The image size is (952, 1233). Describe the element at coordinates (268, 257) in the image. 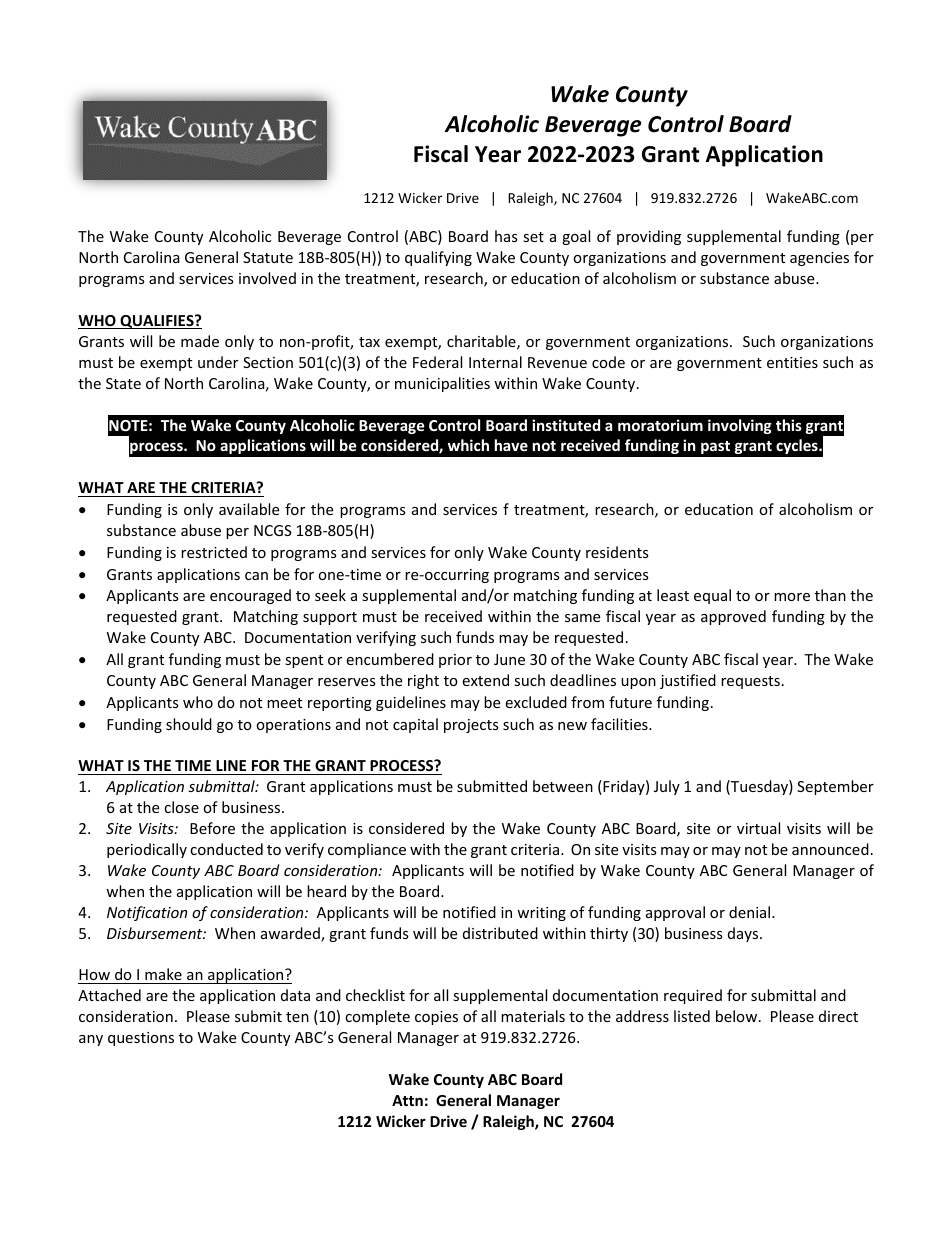

I see `Statute` at that location.
